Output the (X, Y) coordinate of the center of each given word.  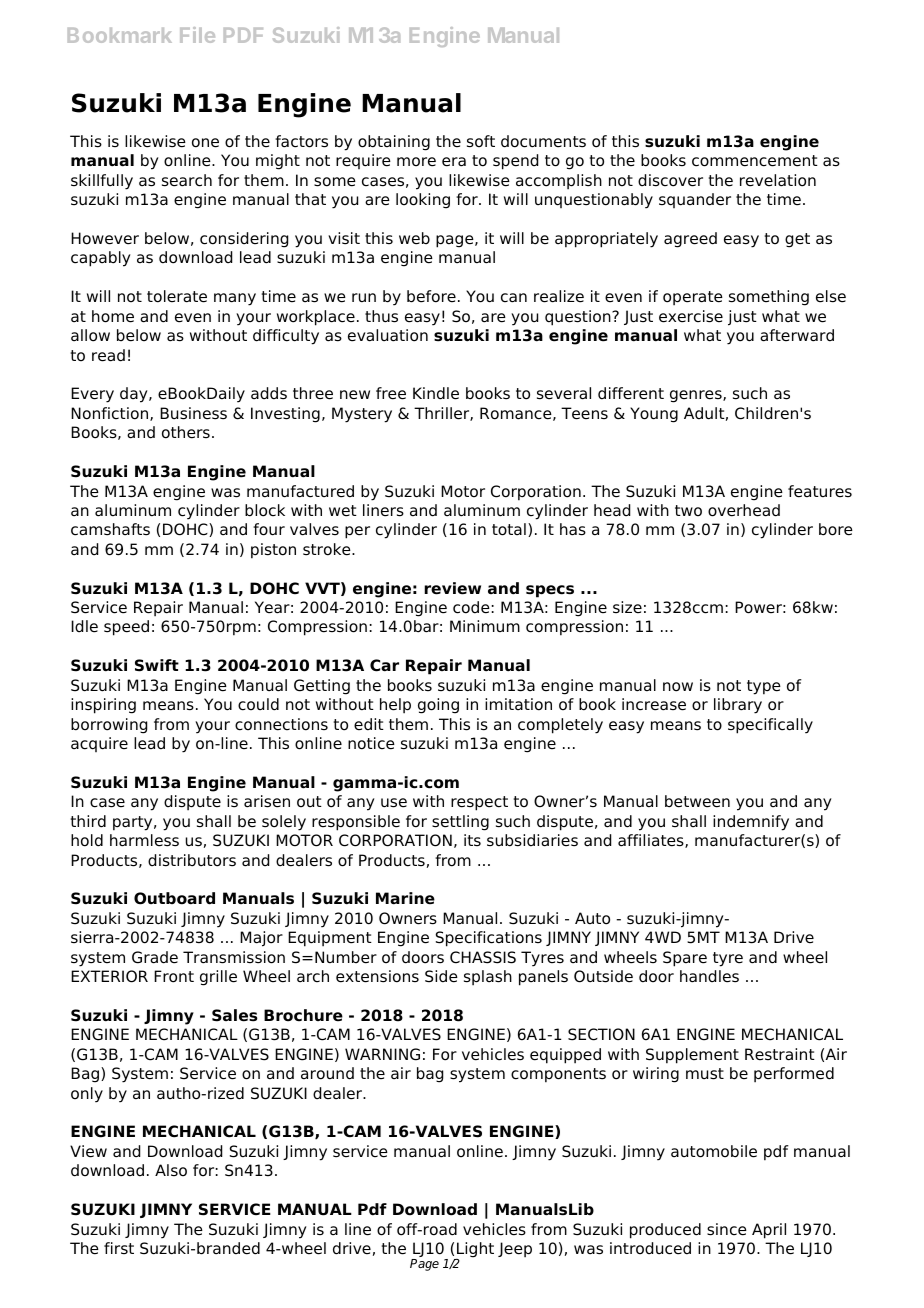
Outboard (174, 898)
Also (171, 1170)
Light (474, 1251)
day (135, 395)
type (764, 687)
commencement (755, 161)
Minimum (485, 626)
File (197, 35)
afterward (797, 335)
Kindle (436, 393)
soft (481, 141)
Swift (157, 665)
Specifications (489, 939)
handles (709, 976)
